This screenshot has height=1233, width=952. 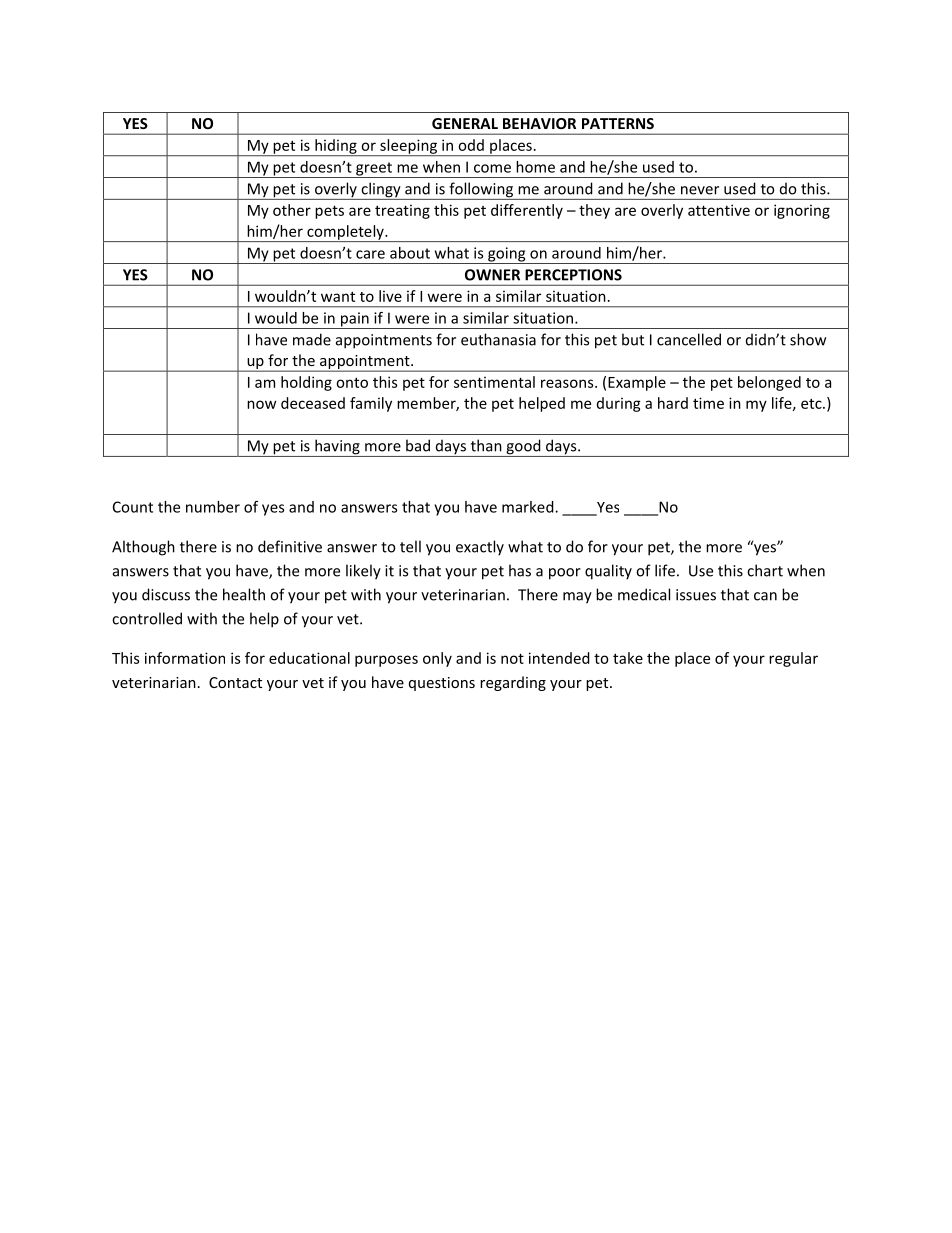 What do you see at coordinates (371, 404) in the screenshot?
I see `family` at bounding box center [371, 404].
